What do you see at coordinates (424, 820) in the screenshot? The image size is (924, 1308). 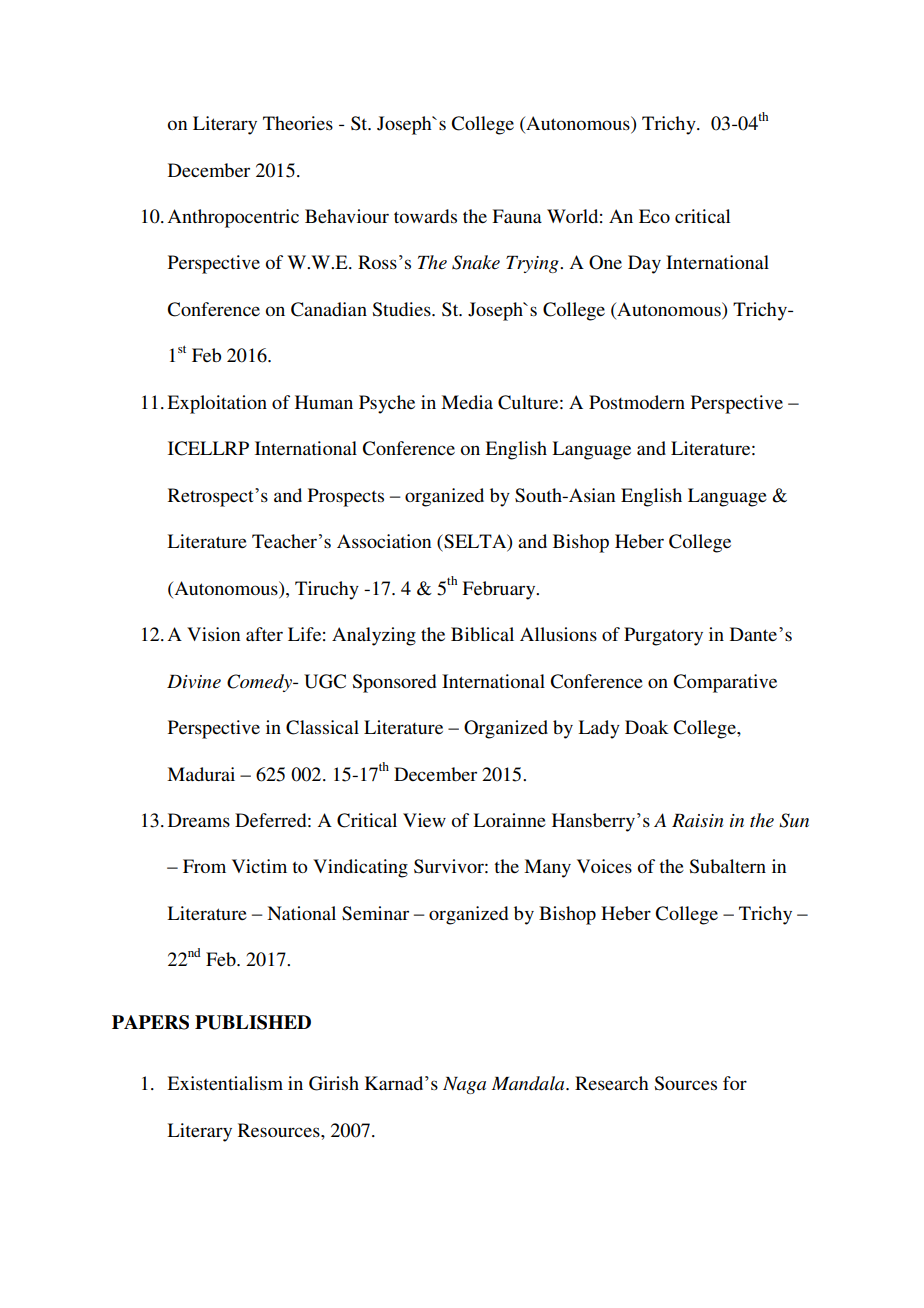 I see `View` at bounding box center [424, 820].
